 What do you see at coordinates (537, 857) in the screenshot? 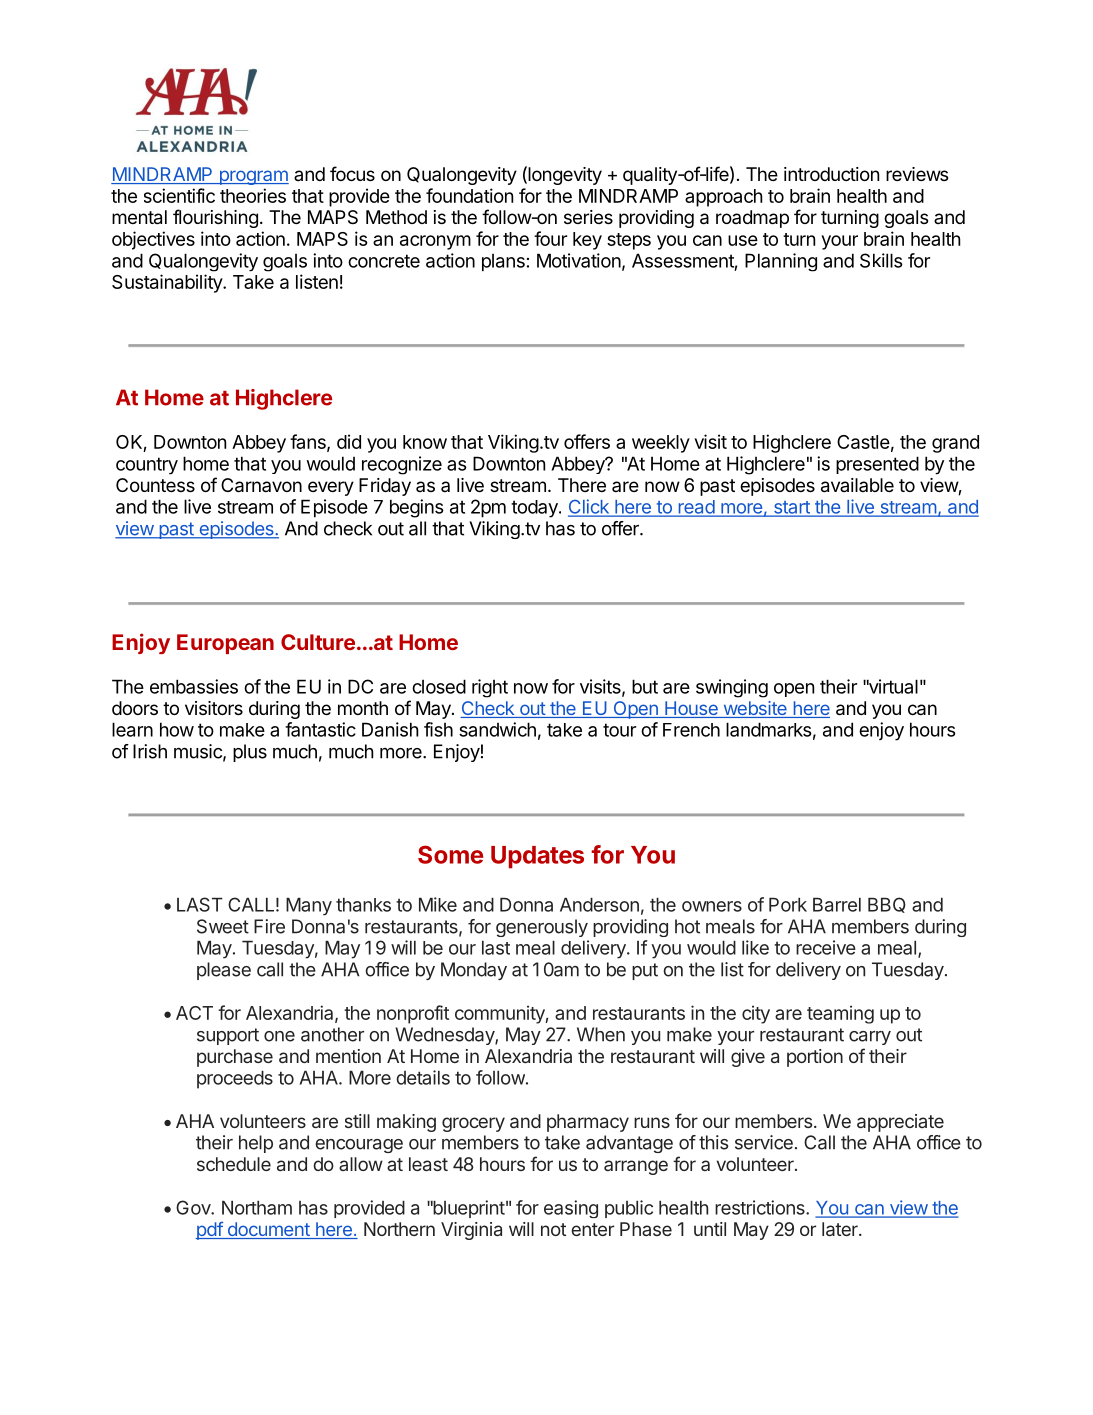
I see `Updates` at bounding box center [537, 857].
